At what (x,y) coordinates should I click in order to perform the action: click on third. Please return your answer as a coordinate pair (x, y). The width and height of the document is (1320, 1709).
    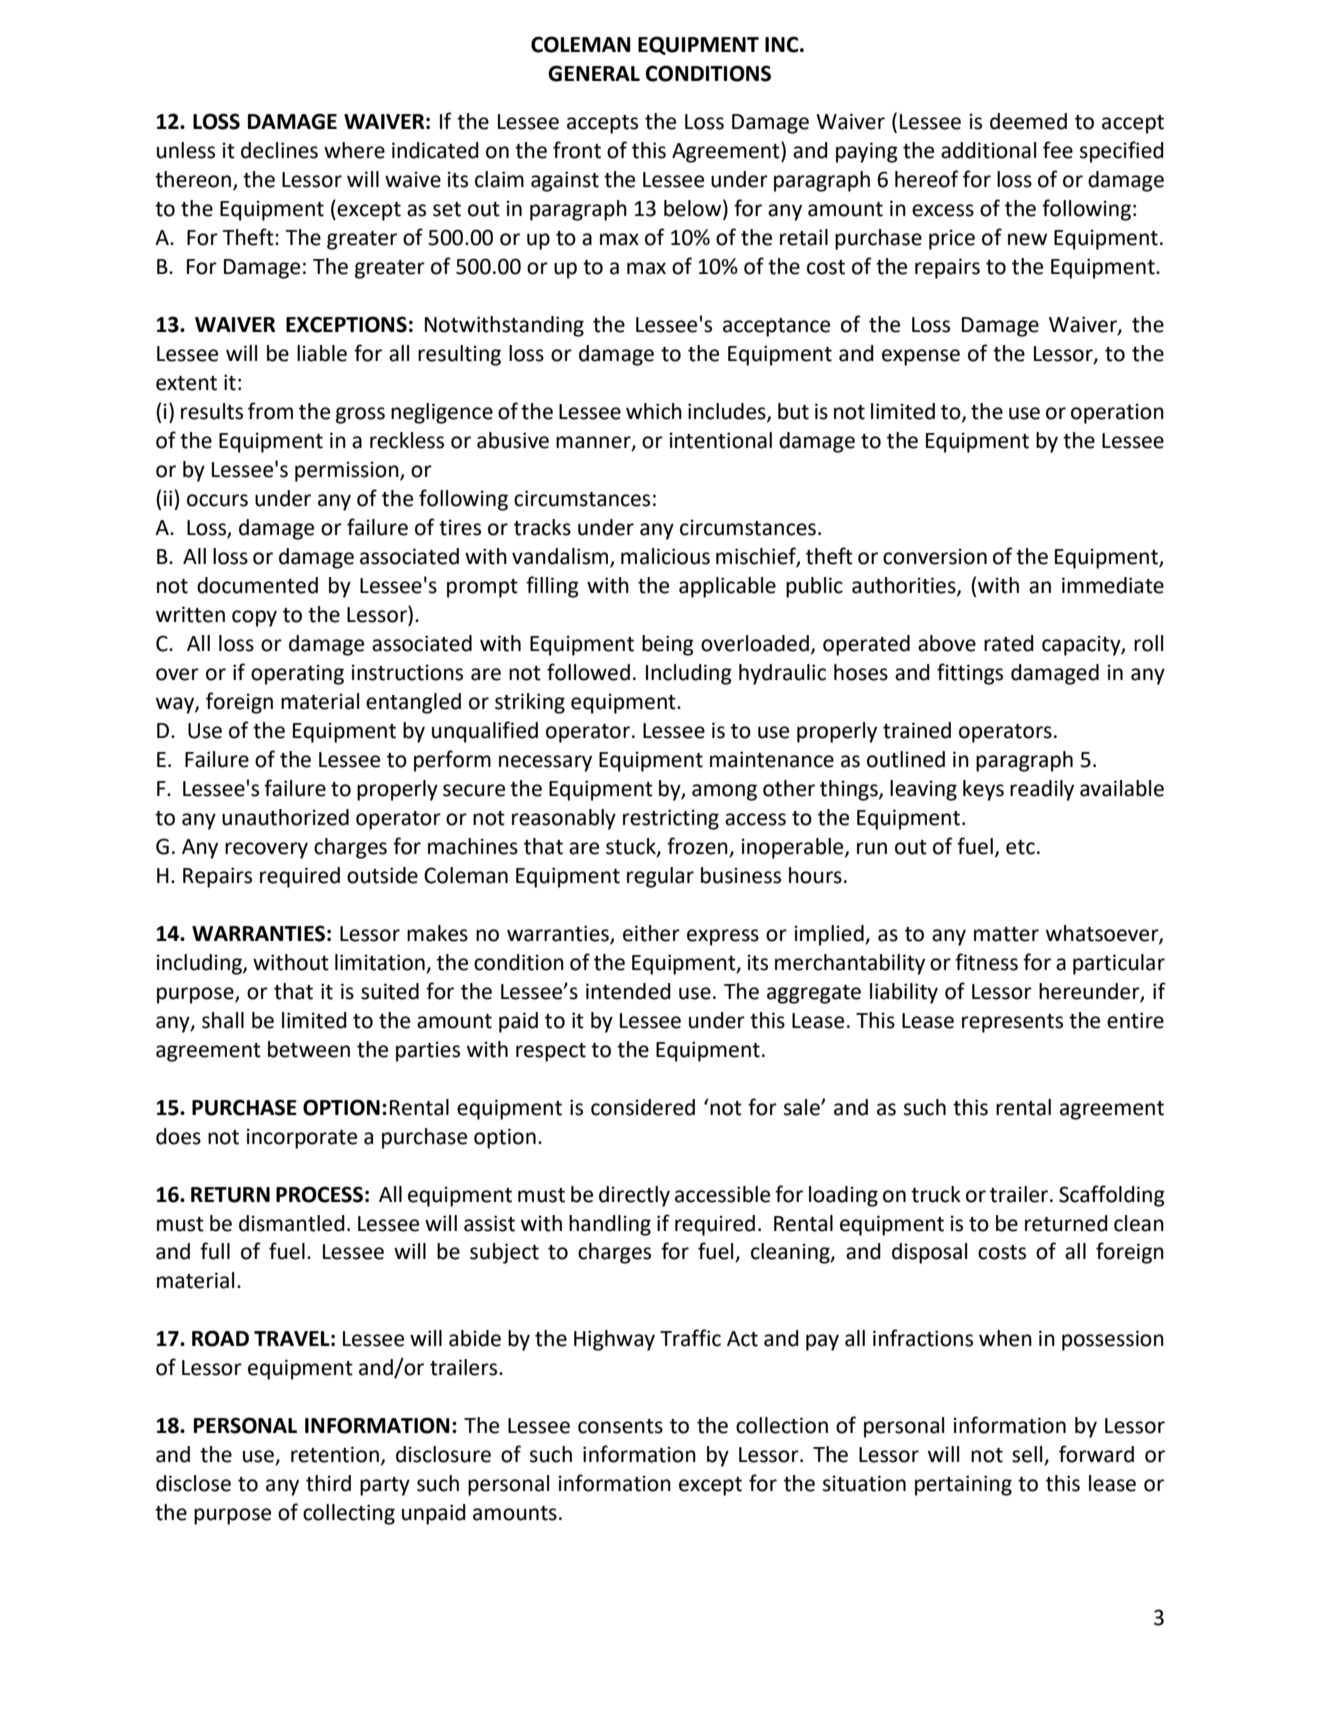
    Looking at the image, I should click on (328, 1483).
